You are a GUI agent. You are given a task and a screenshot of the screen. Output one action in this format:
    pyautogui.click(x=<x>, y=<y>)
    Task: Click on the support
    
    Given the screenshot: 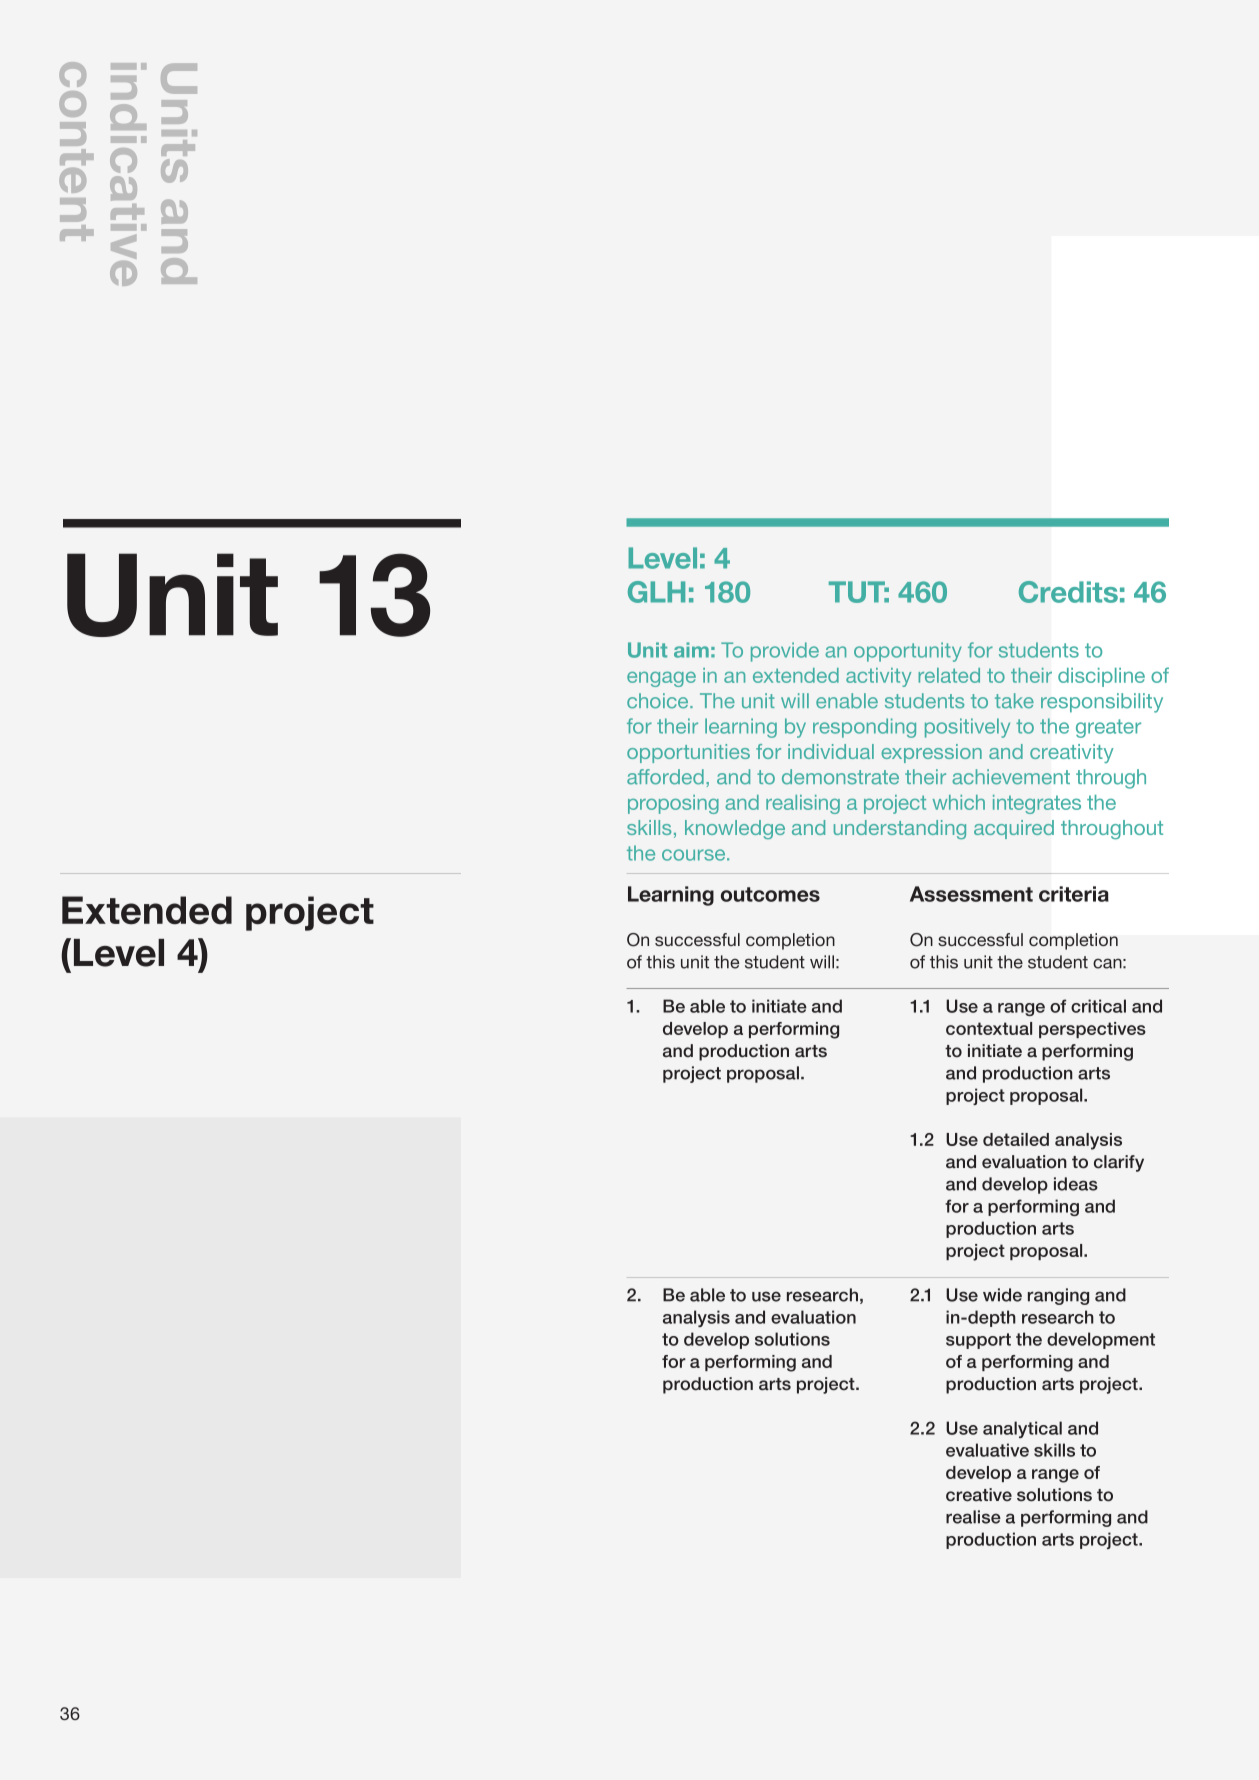 What is the action you would take?
    pyautogui.click(x=978, y=1341)
